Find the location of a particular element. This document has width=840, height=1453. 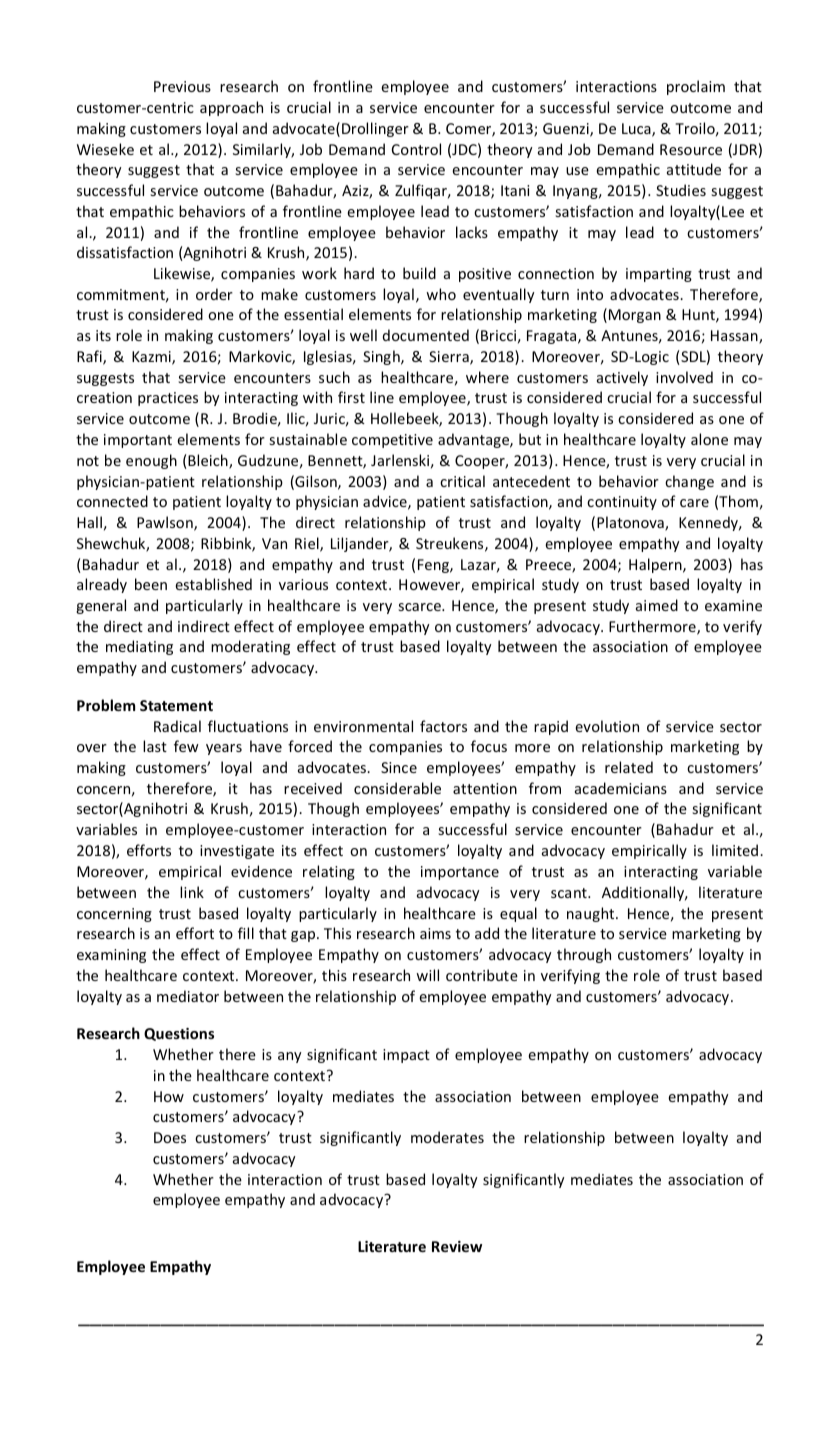

Previous is located at coordinates (182, 86).
